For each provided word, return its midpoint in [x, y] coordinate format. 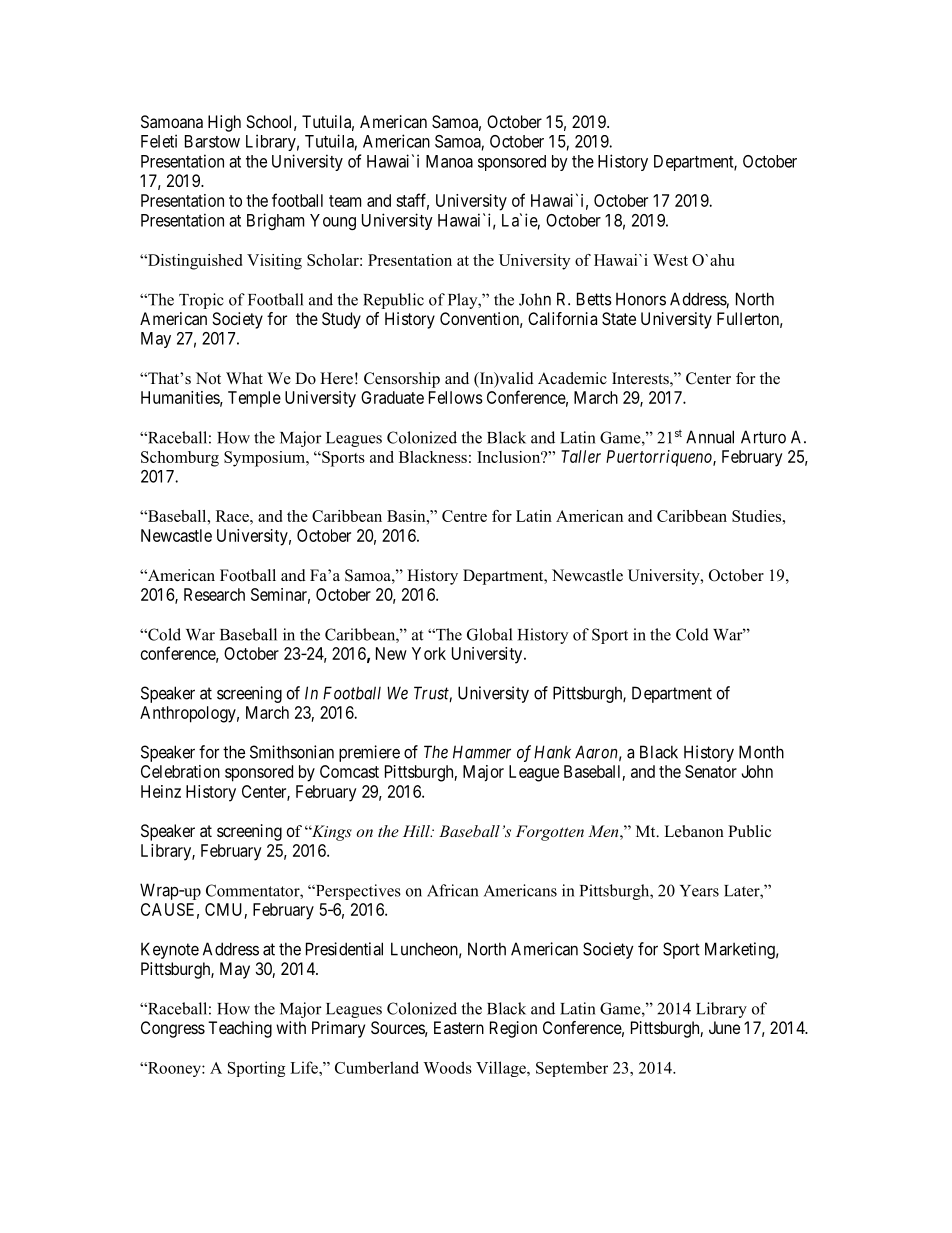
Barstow [212, 141]
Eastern [459, 1027]
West [670, 260]
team [345, 201]
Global [489, 634]
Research [214, 594]
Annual [710, 437]
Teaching [240, 1029]
